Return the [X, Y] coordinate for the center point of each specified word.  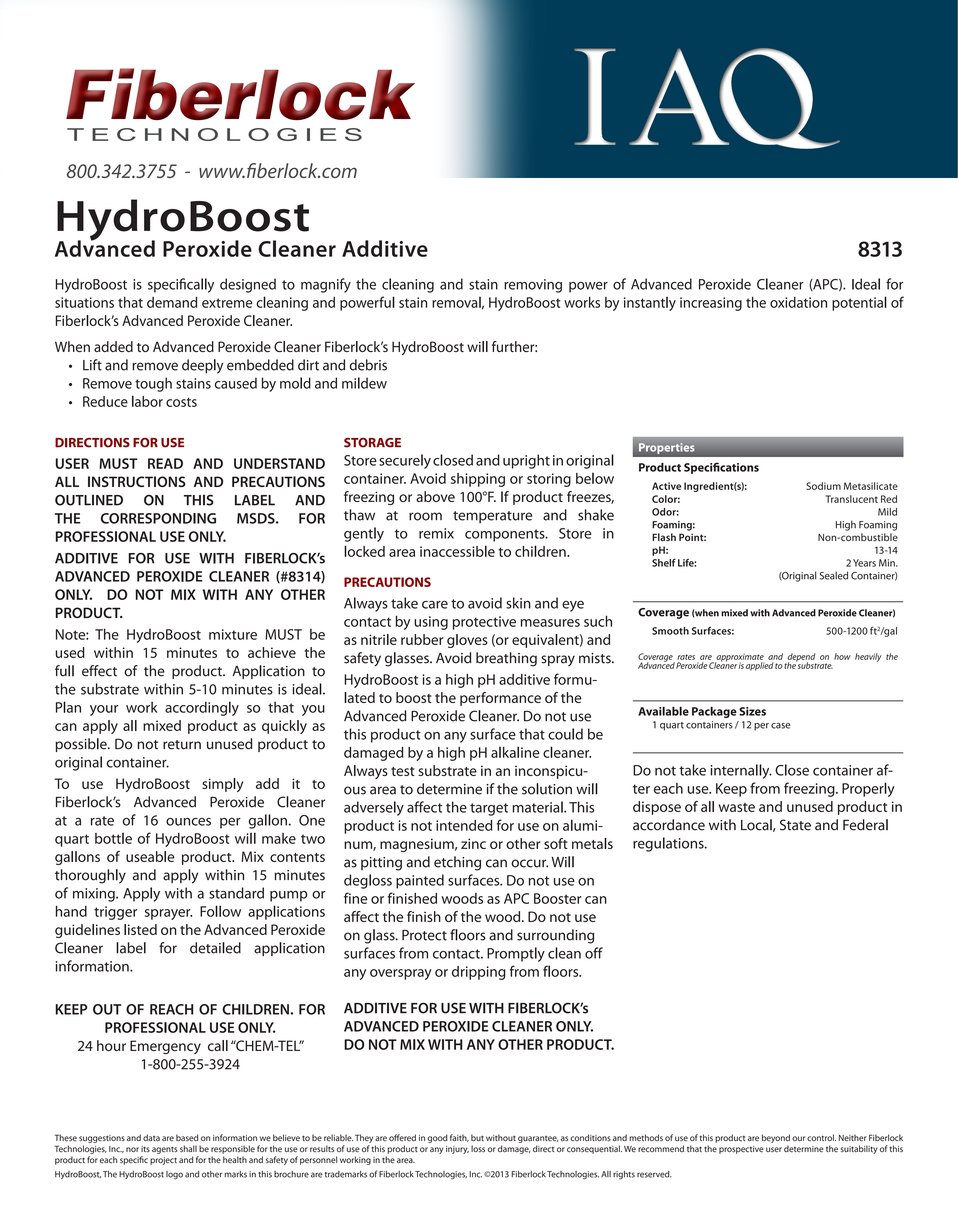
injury [457, 1150]
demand [172, 302]
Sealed [834, 575]
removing [533, 286]
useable [150, 856]
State [795, 825]
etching [457, 863]
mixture [233, 634]
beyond [776, 1140]
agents [165, 1150]
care [435, 604]
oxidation [798, 302]
